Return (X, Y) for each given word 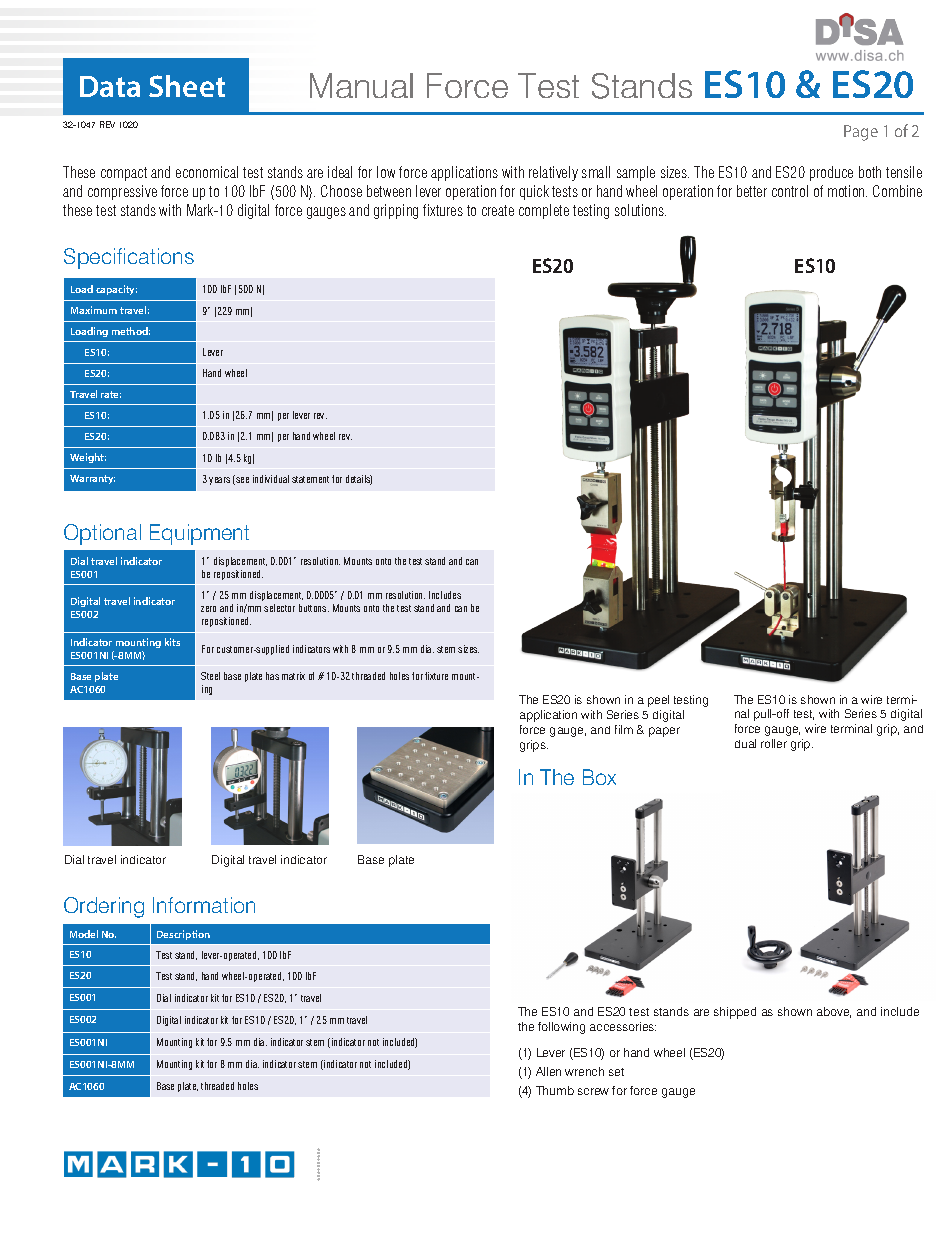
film (624, 729)
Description (183, 935)
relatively (553, 173)
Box (599, 777)
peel (658, 701)
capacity (116, 290)
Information (204, 905)
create (498, 210)
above (834, 1012)
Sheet (187, 86)
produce (831, 173)
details (359, 480)
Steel (210, 676)
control (790, 191)
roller (774, 743)
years (219, 481)
